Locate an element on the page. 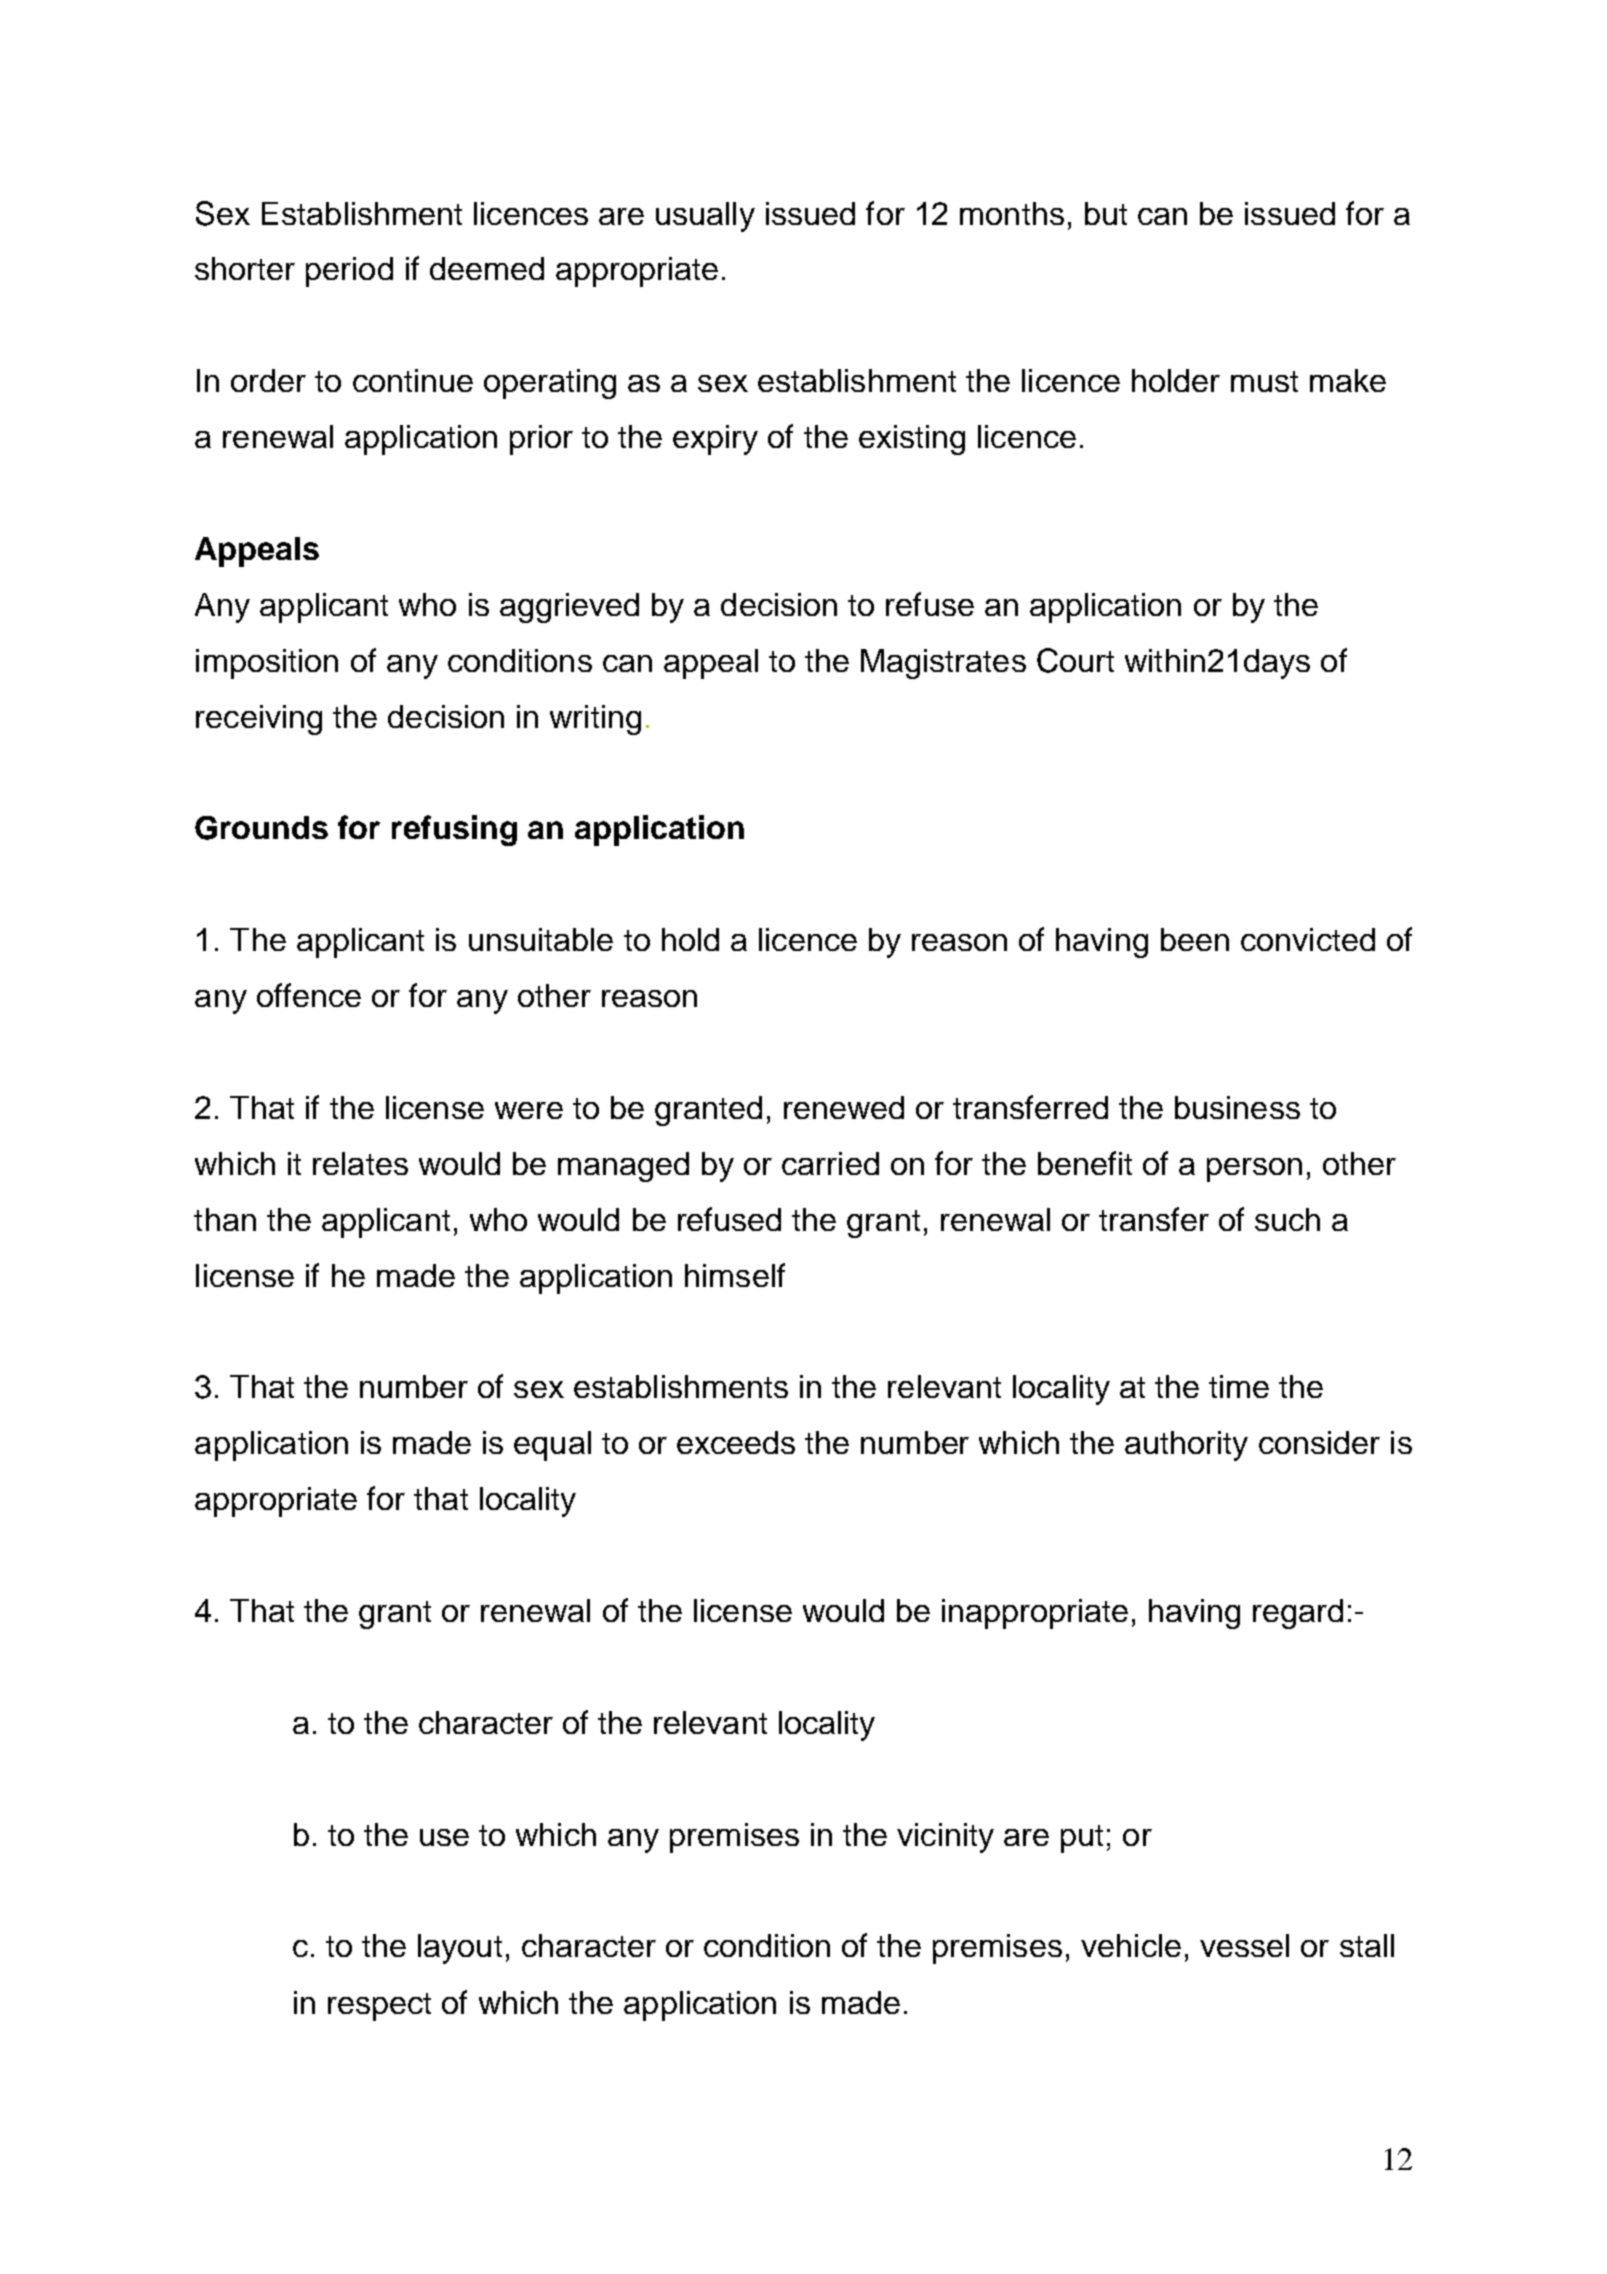 The image size is (1607, 2274). usually is located at coordinates (705, 217).
